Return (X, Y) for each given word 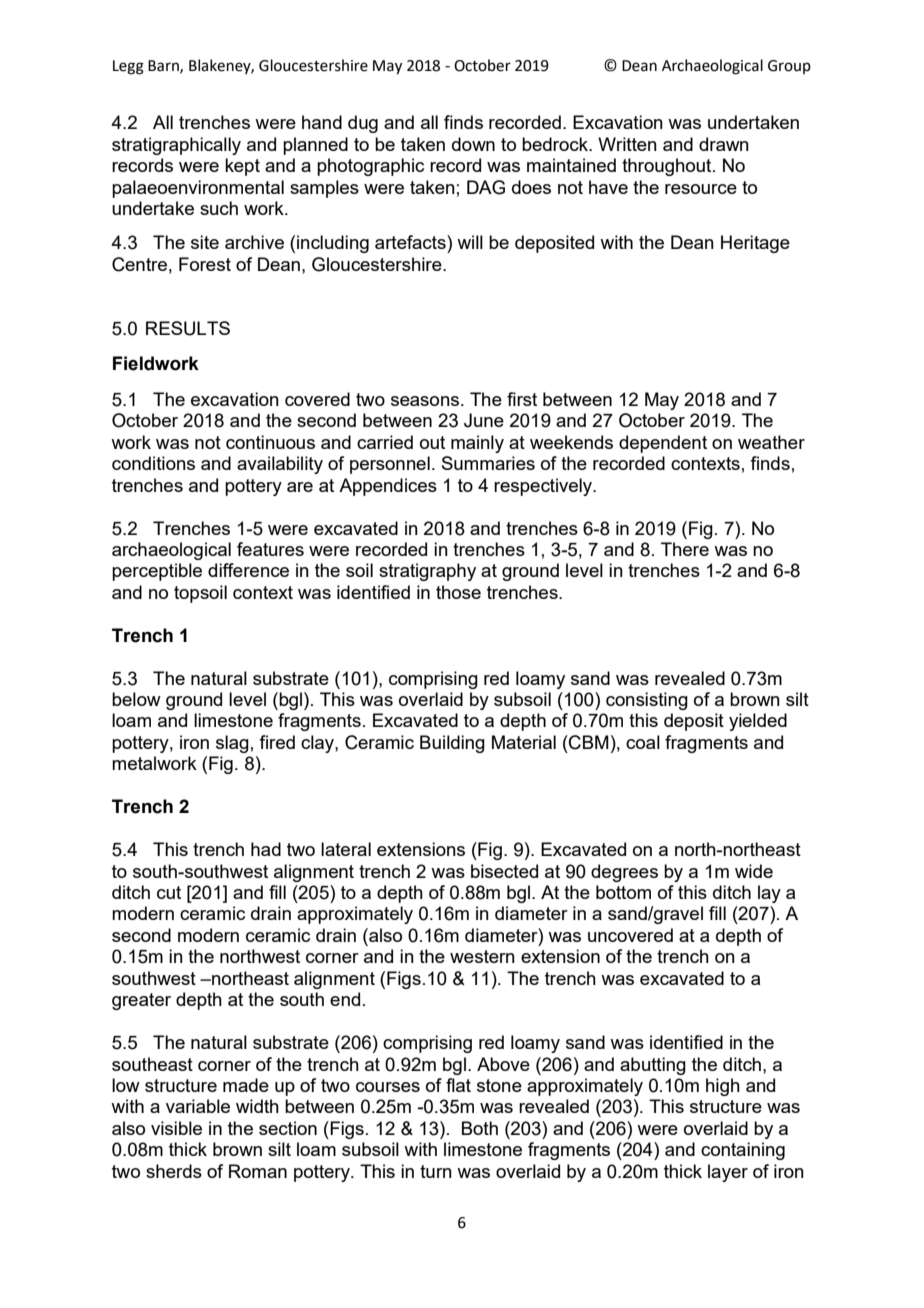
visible (176, 1128)
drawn (724, 144)
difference (248, 570)
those (458, 592)
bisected (504, 871)
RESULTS (188, 328)
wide (754, 871)
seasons (425, 401)
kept (242, 167)
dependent (663, 444)
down (473, 144)
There (685, 549)
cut (169, 892)
